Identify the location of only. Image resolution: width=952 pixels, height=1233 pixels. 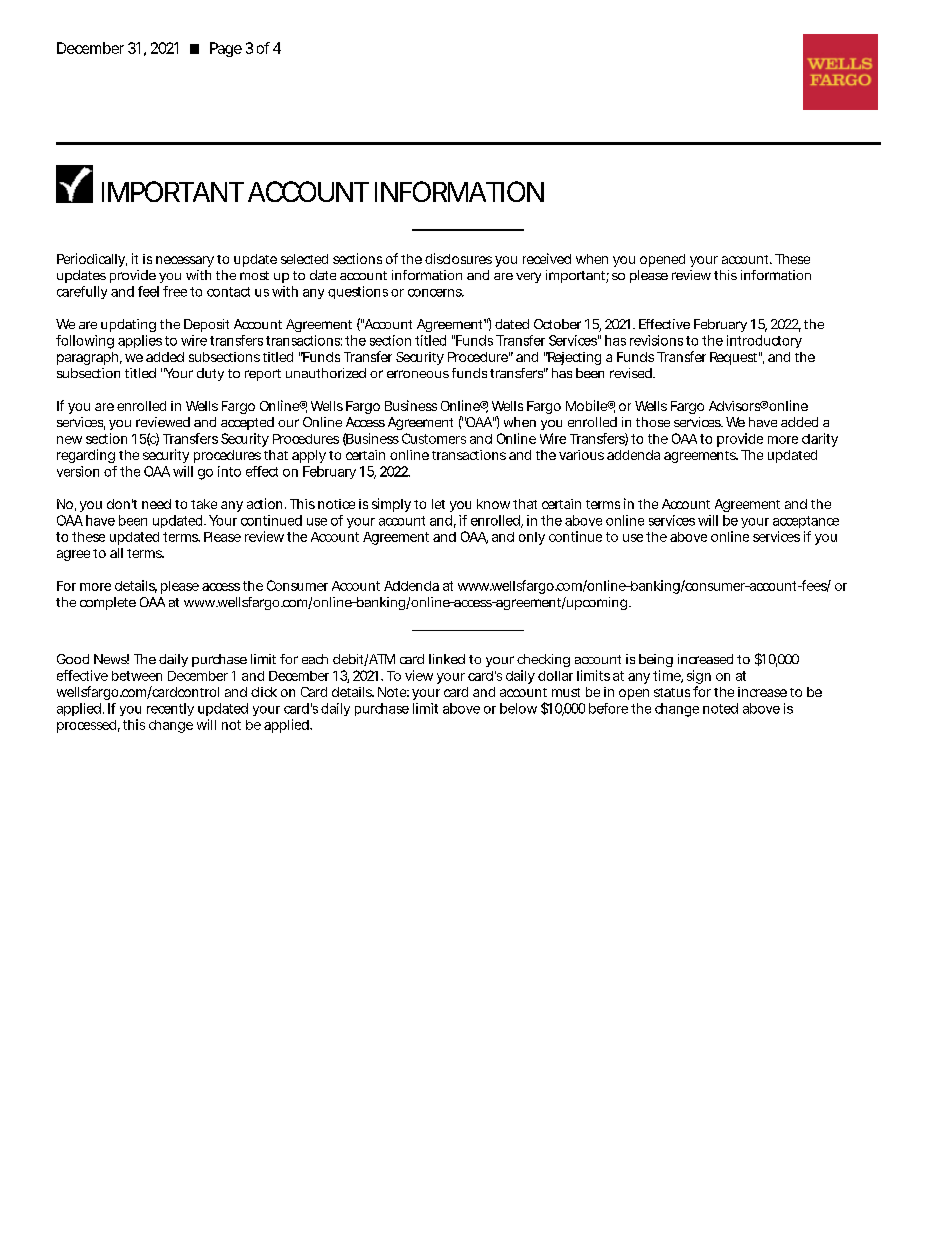
(532, 538).
